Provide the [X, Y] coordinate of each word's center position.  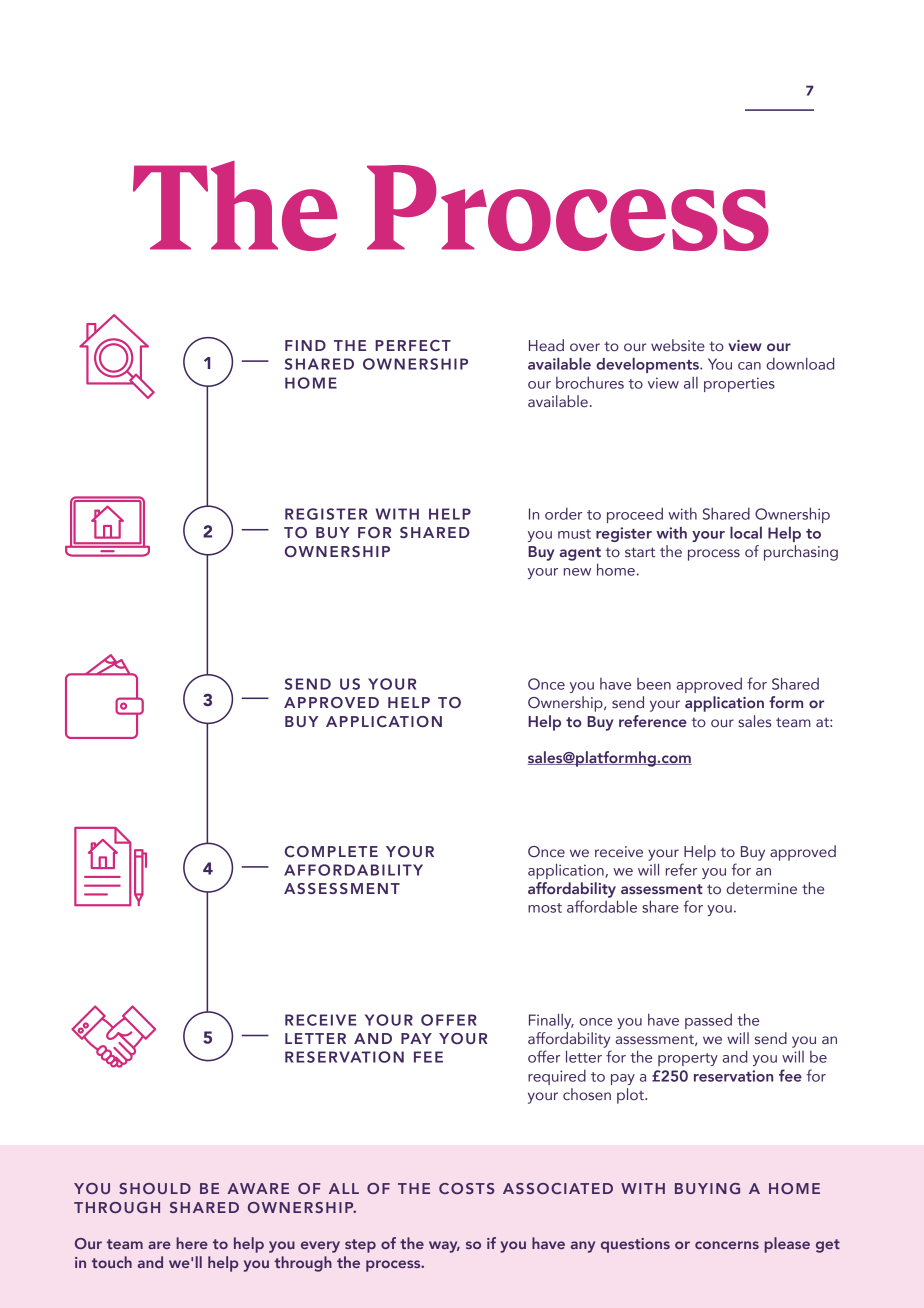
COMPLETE [331, 851]
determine [761, 888]
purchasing [801, 553]
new [577, 572]
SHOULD [155, 1188]
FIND [305, 345]
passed [708, 1021]
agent [580, 554]
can [749, 366]
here [192, 1243]
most [545, 908]
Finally [551, 1021]
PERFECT [413, 345]
